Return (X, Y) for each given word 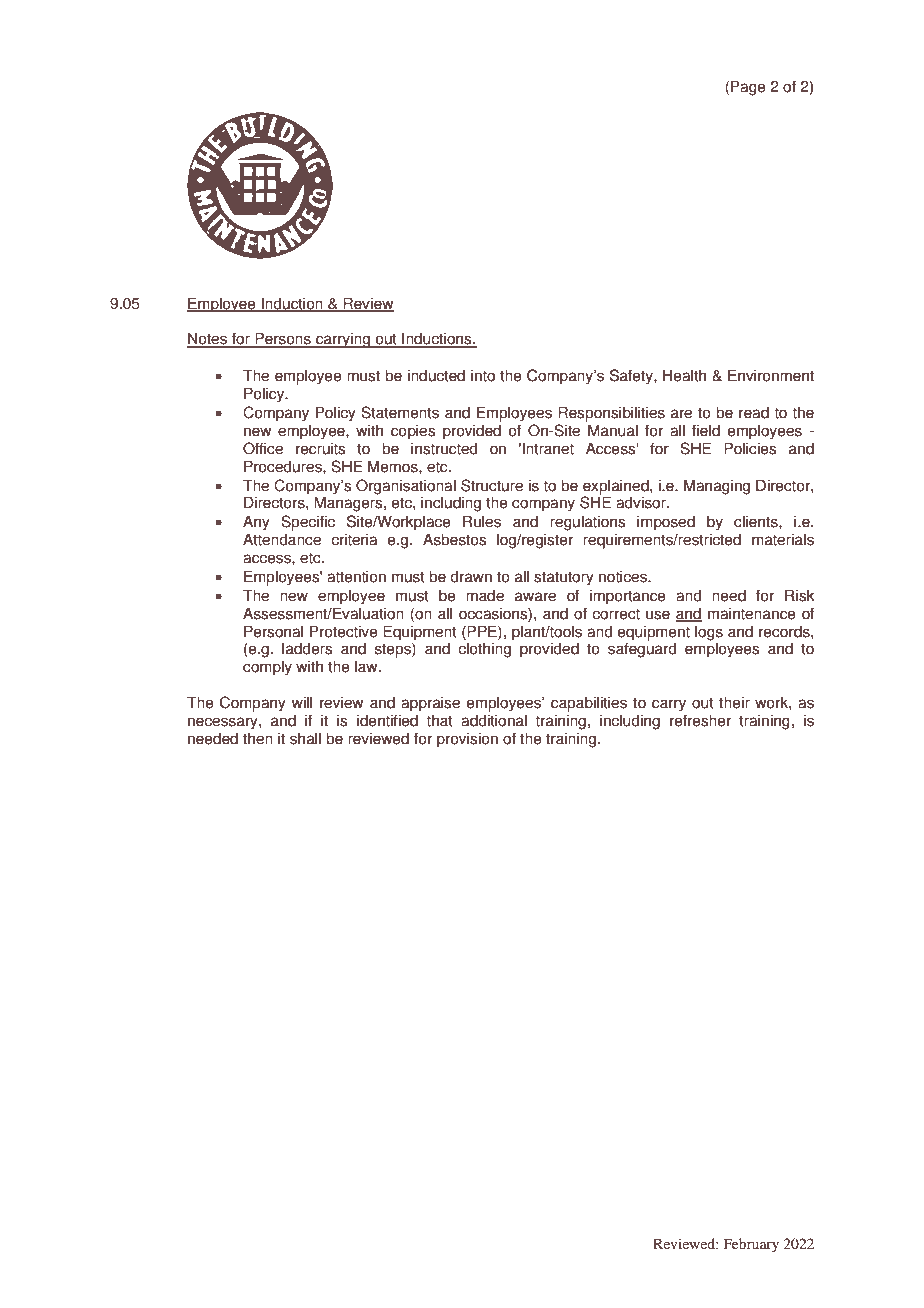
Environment (771, 375)
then (258, 738)
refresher (700, 720)
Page (748, 88)
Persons (283, 339)
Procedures (284, 466)
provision (467, 740)
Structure (492, 485)
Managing (717, 487)
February (751, 1245)
